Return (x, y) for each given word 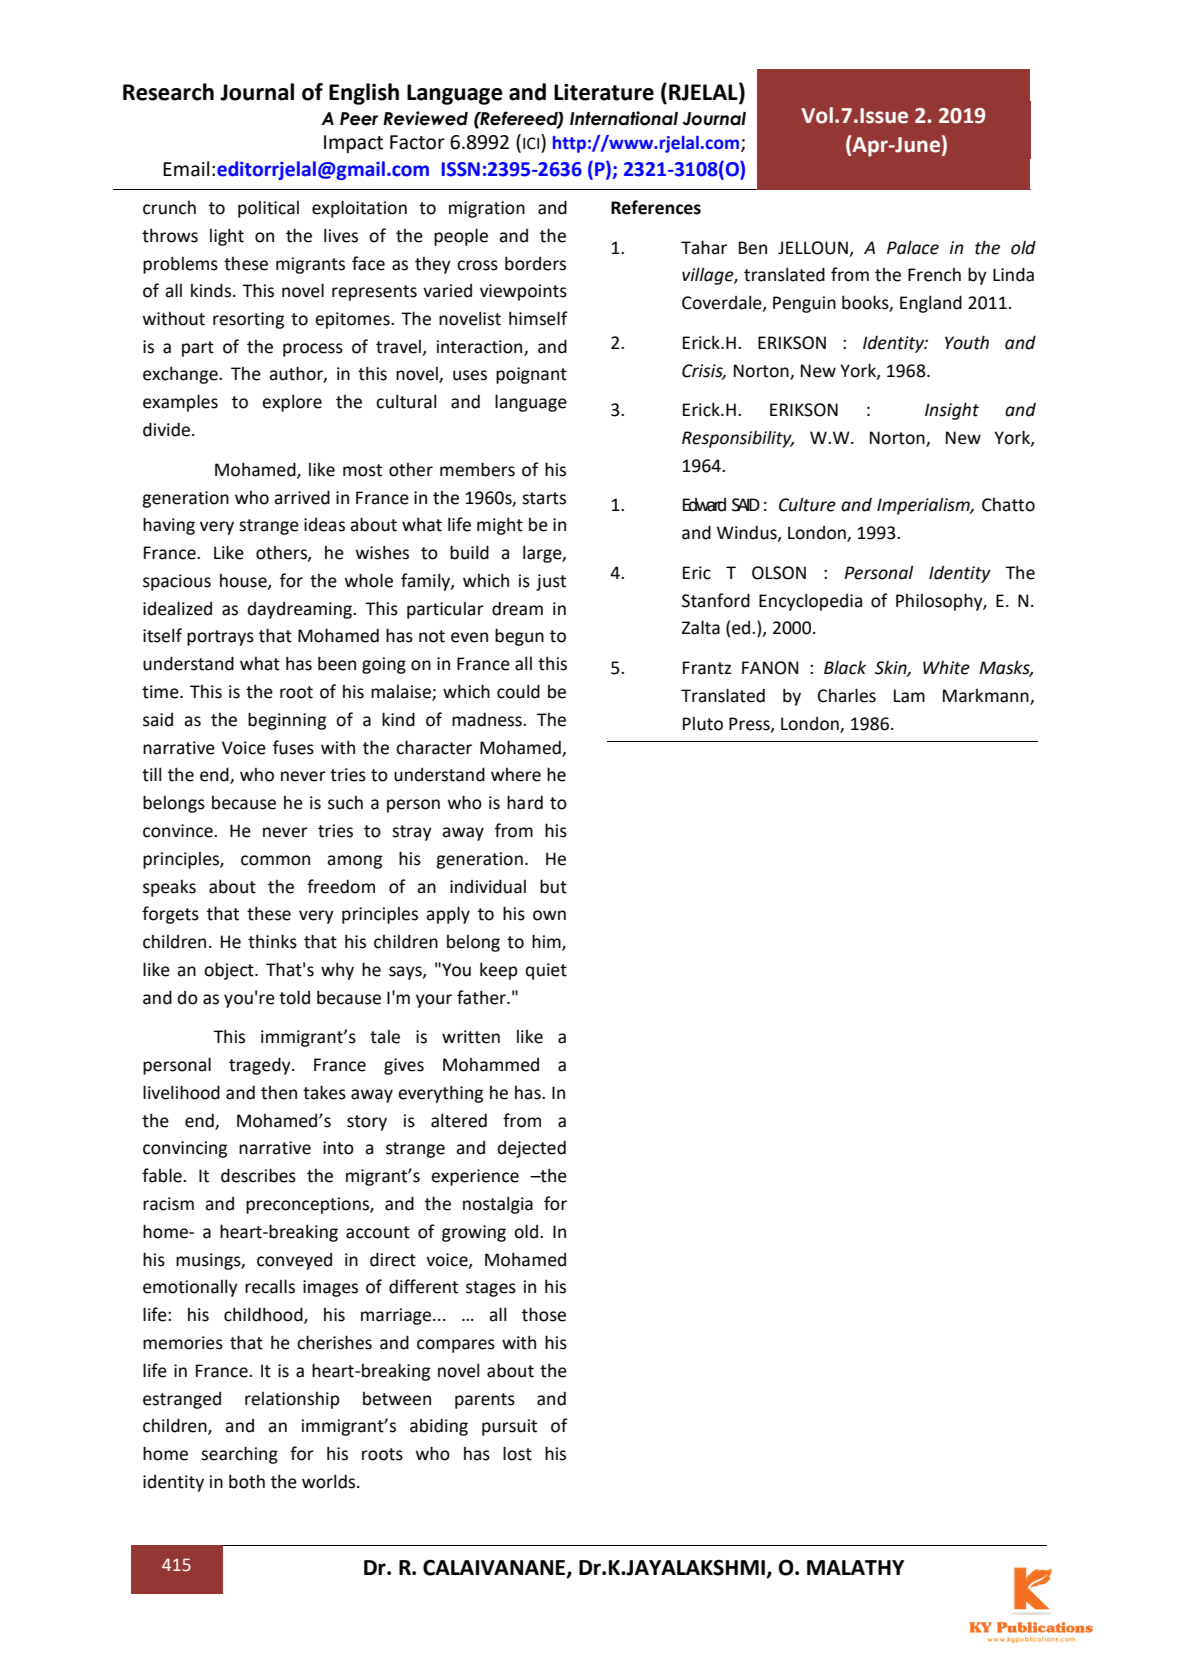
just (551, 582)
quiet (546, 971)
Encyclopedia (810, 602)
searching (239, 1455)
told (294, 997)
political (268, 209)
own (549, 915)
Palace (913, 247)
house (244, 581)
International (624, 118)
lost (517, 1453)
